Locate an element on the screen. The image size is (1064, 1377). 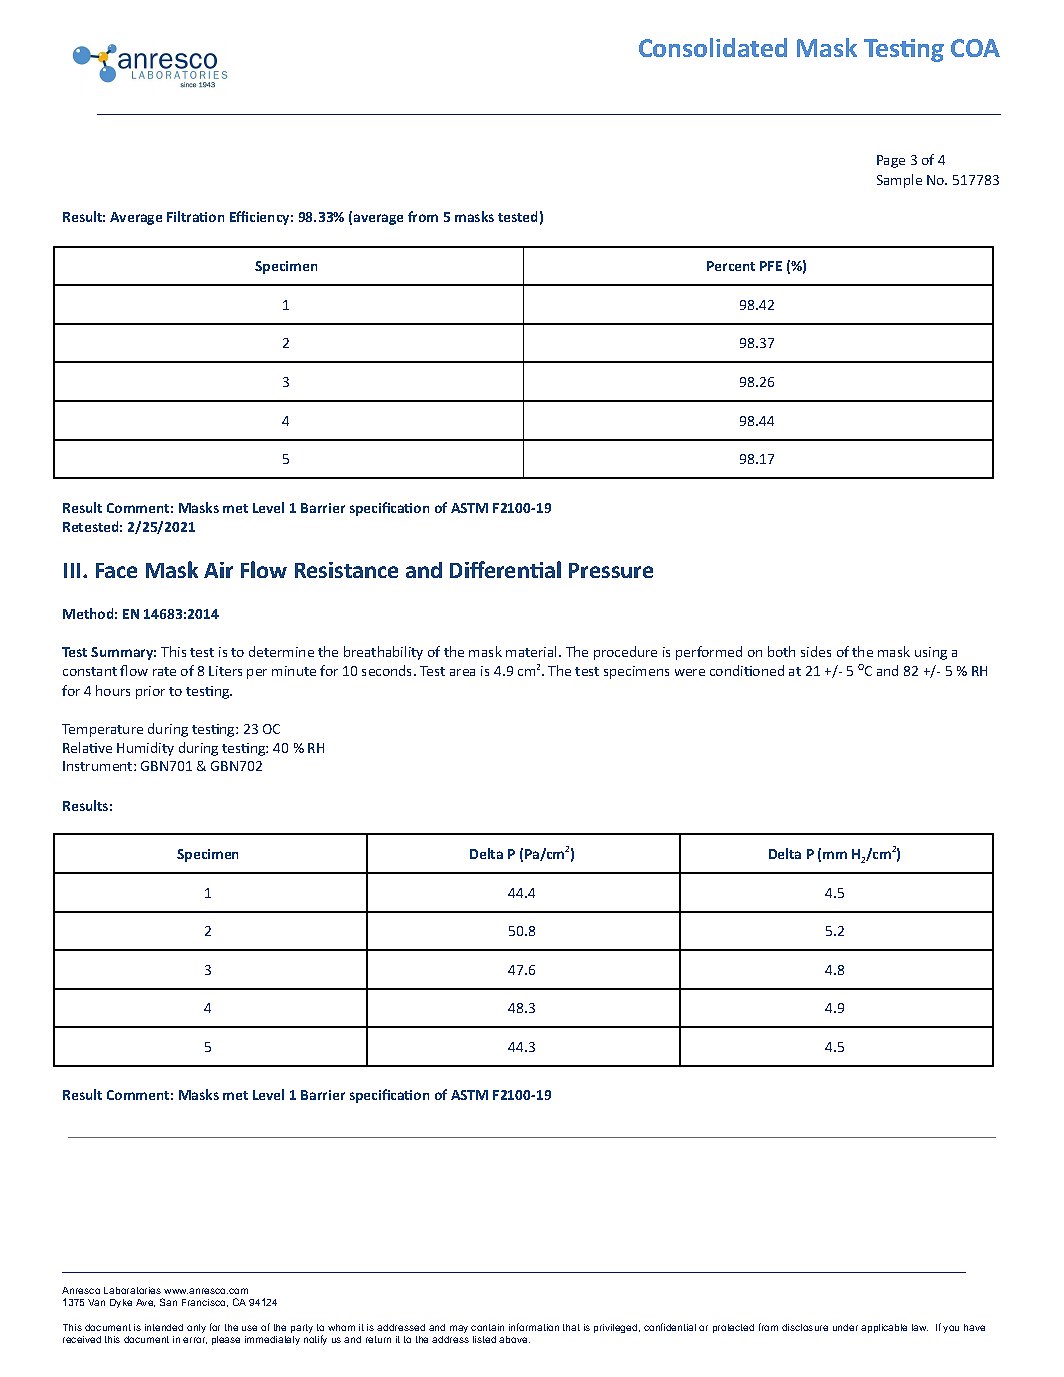
Pressure is located at coordinates (611, 570).
